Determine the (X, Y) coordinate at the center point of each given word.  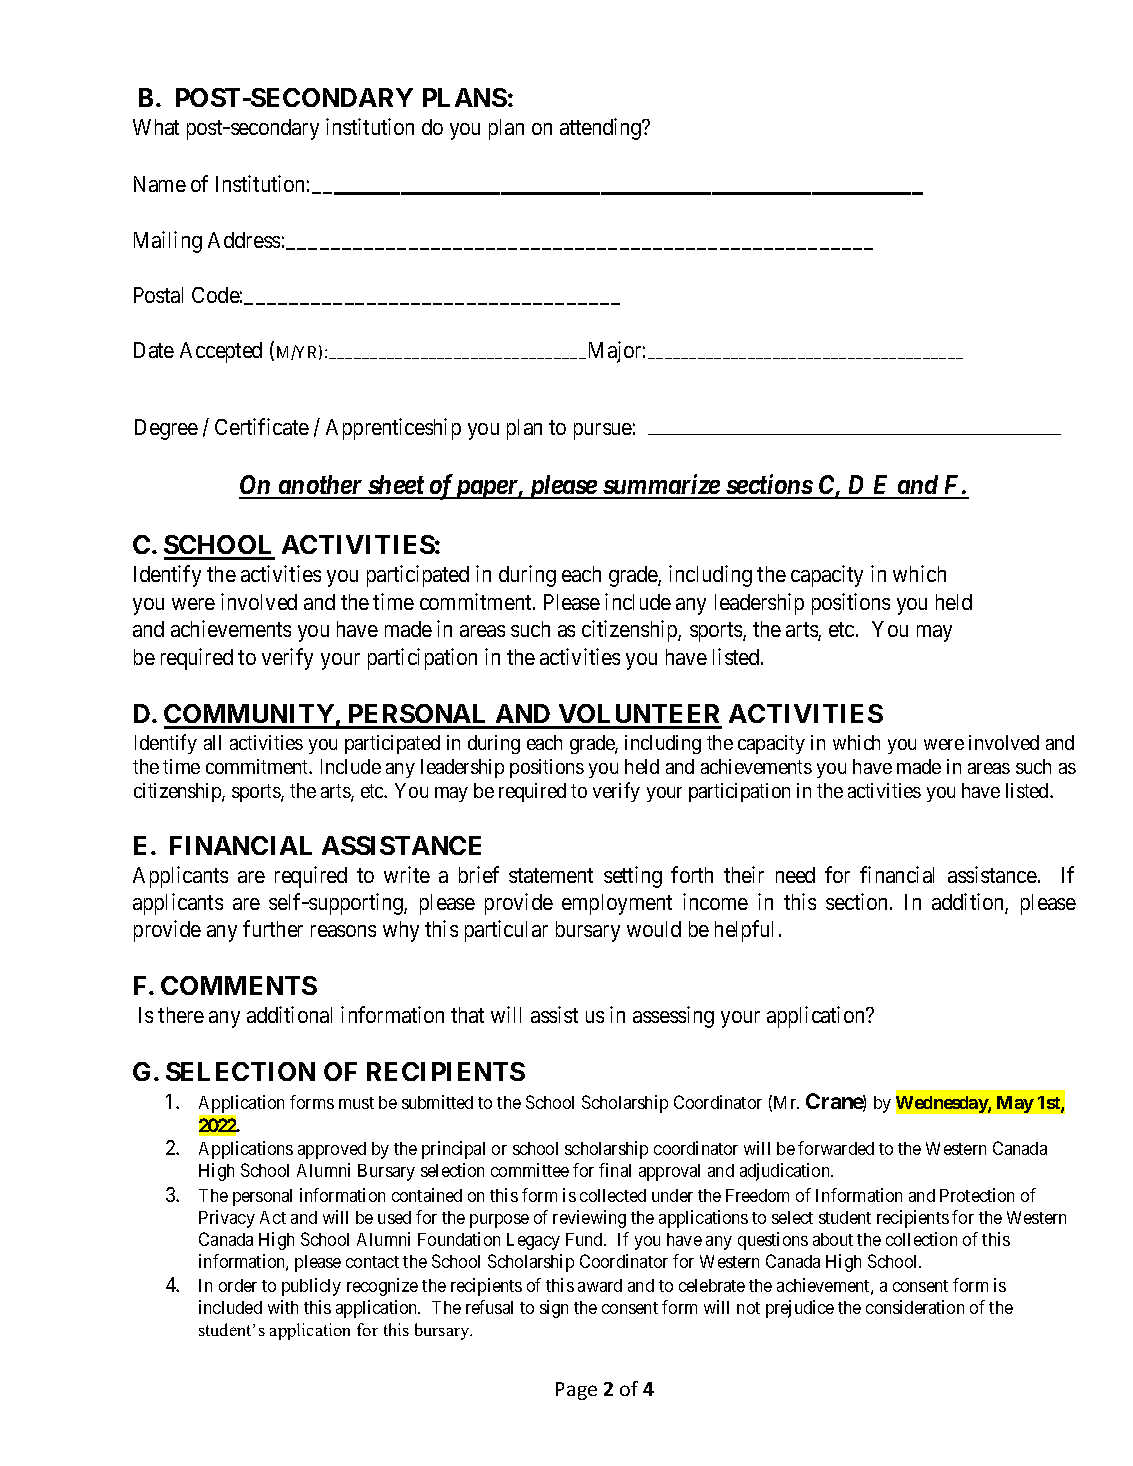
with (283, 1307)
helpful (744, 931)
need (795, 875)
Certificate (262, 426)
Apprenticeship (393, 429)
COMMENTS (239, 985)
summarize (661, 486)
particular (506, 931)
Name (160, 184)
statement (551, 876)
